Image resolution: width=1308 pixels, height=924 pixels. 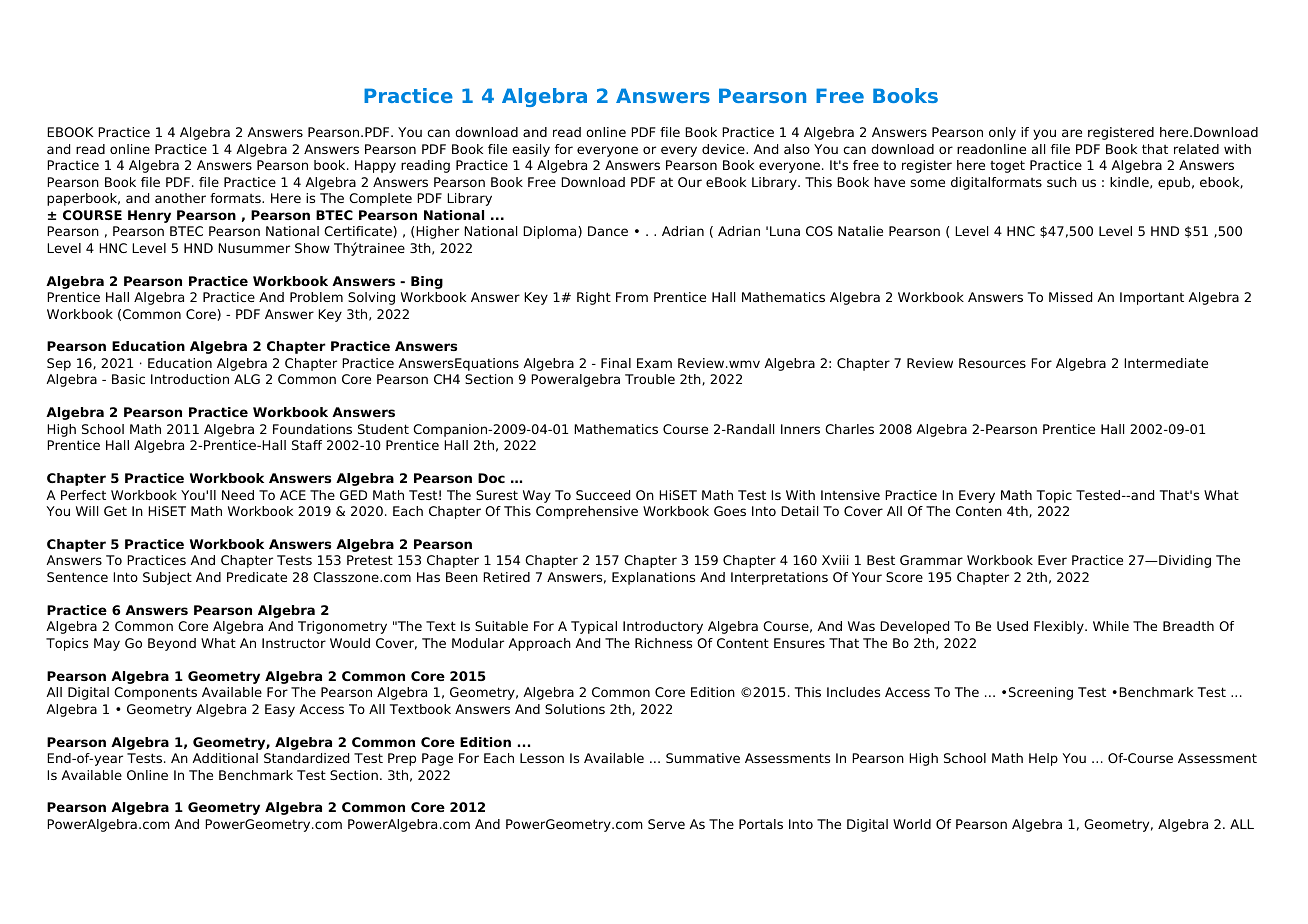 I want to click on Serve, so click(x=666, y=824).
